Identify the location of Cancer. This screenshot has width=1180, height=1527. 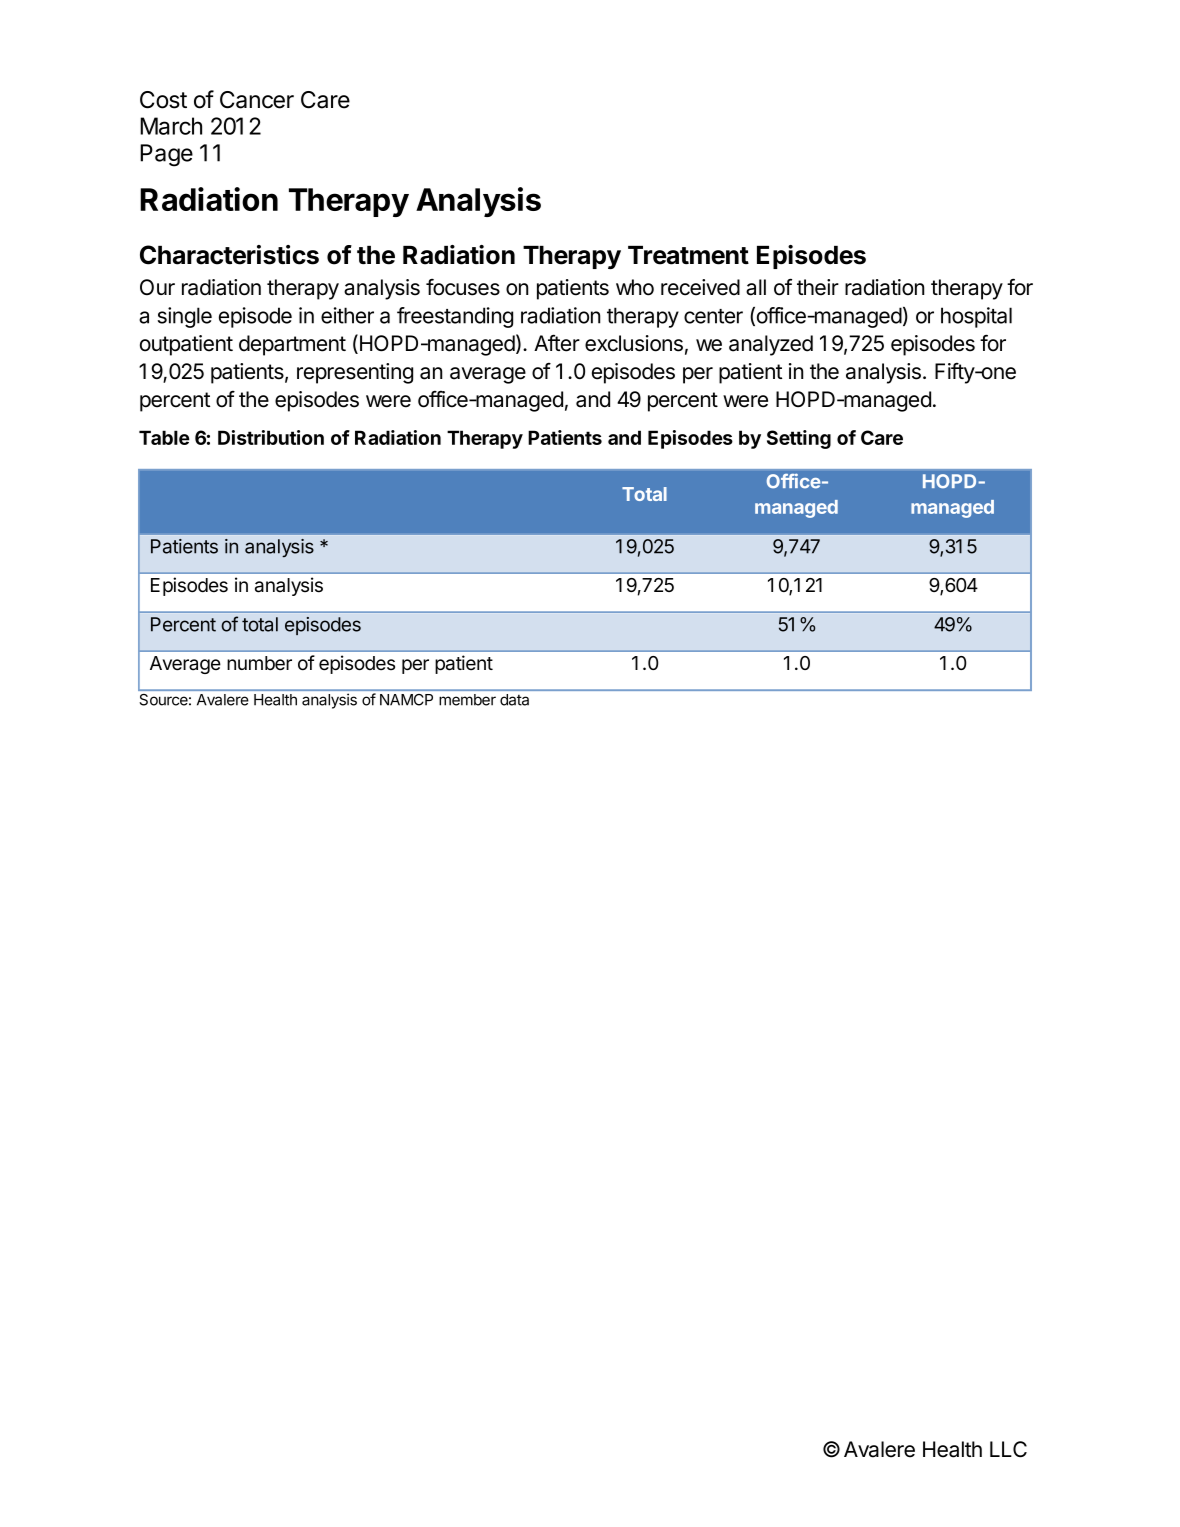
(257, 100).
